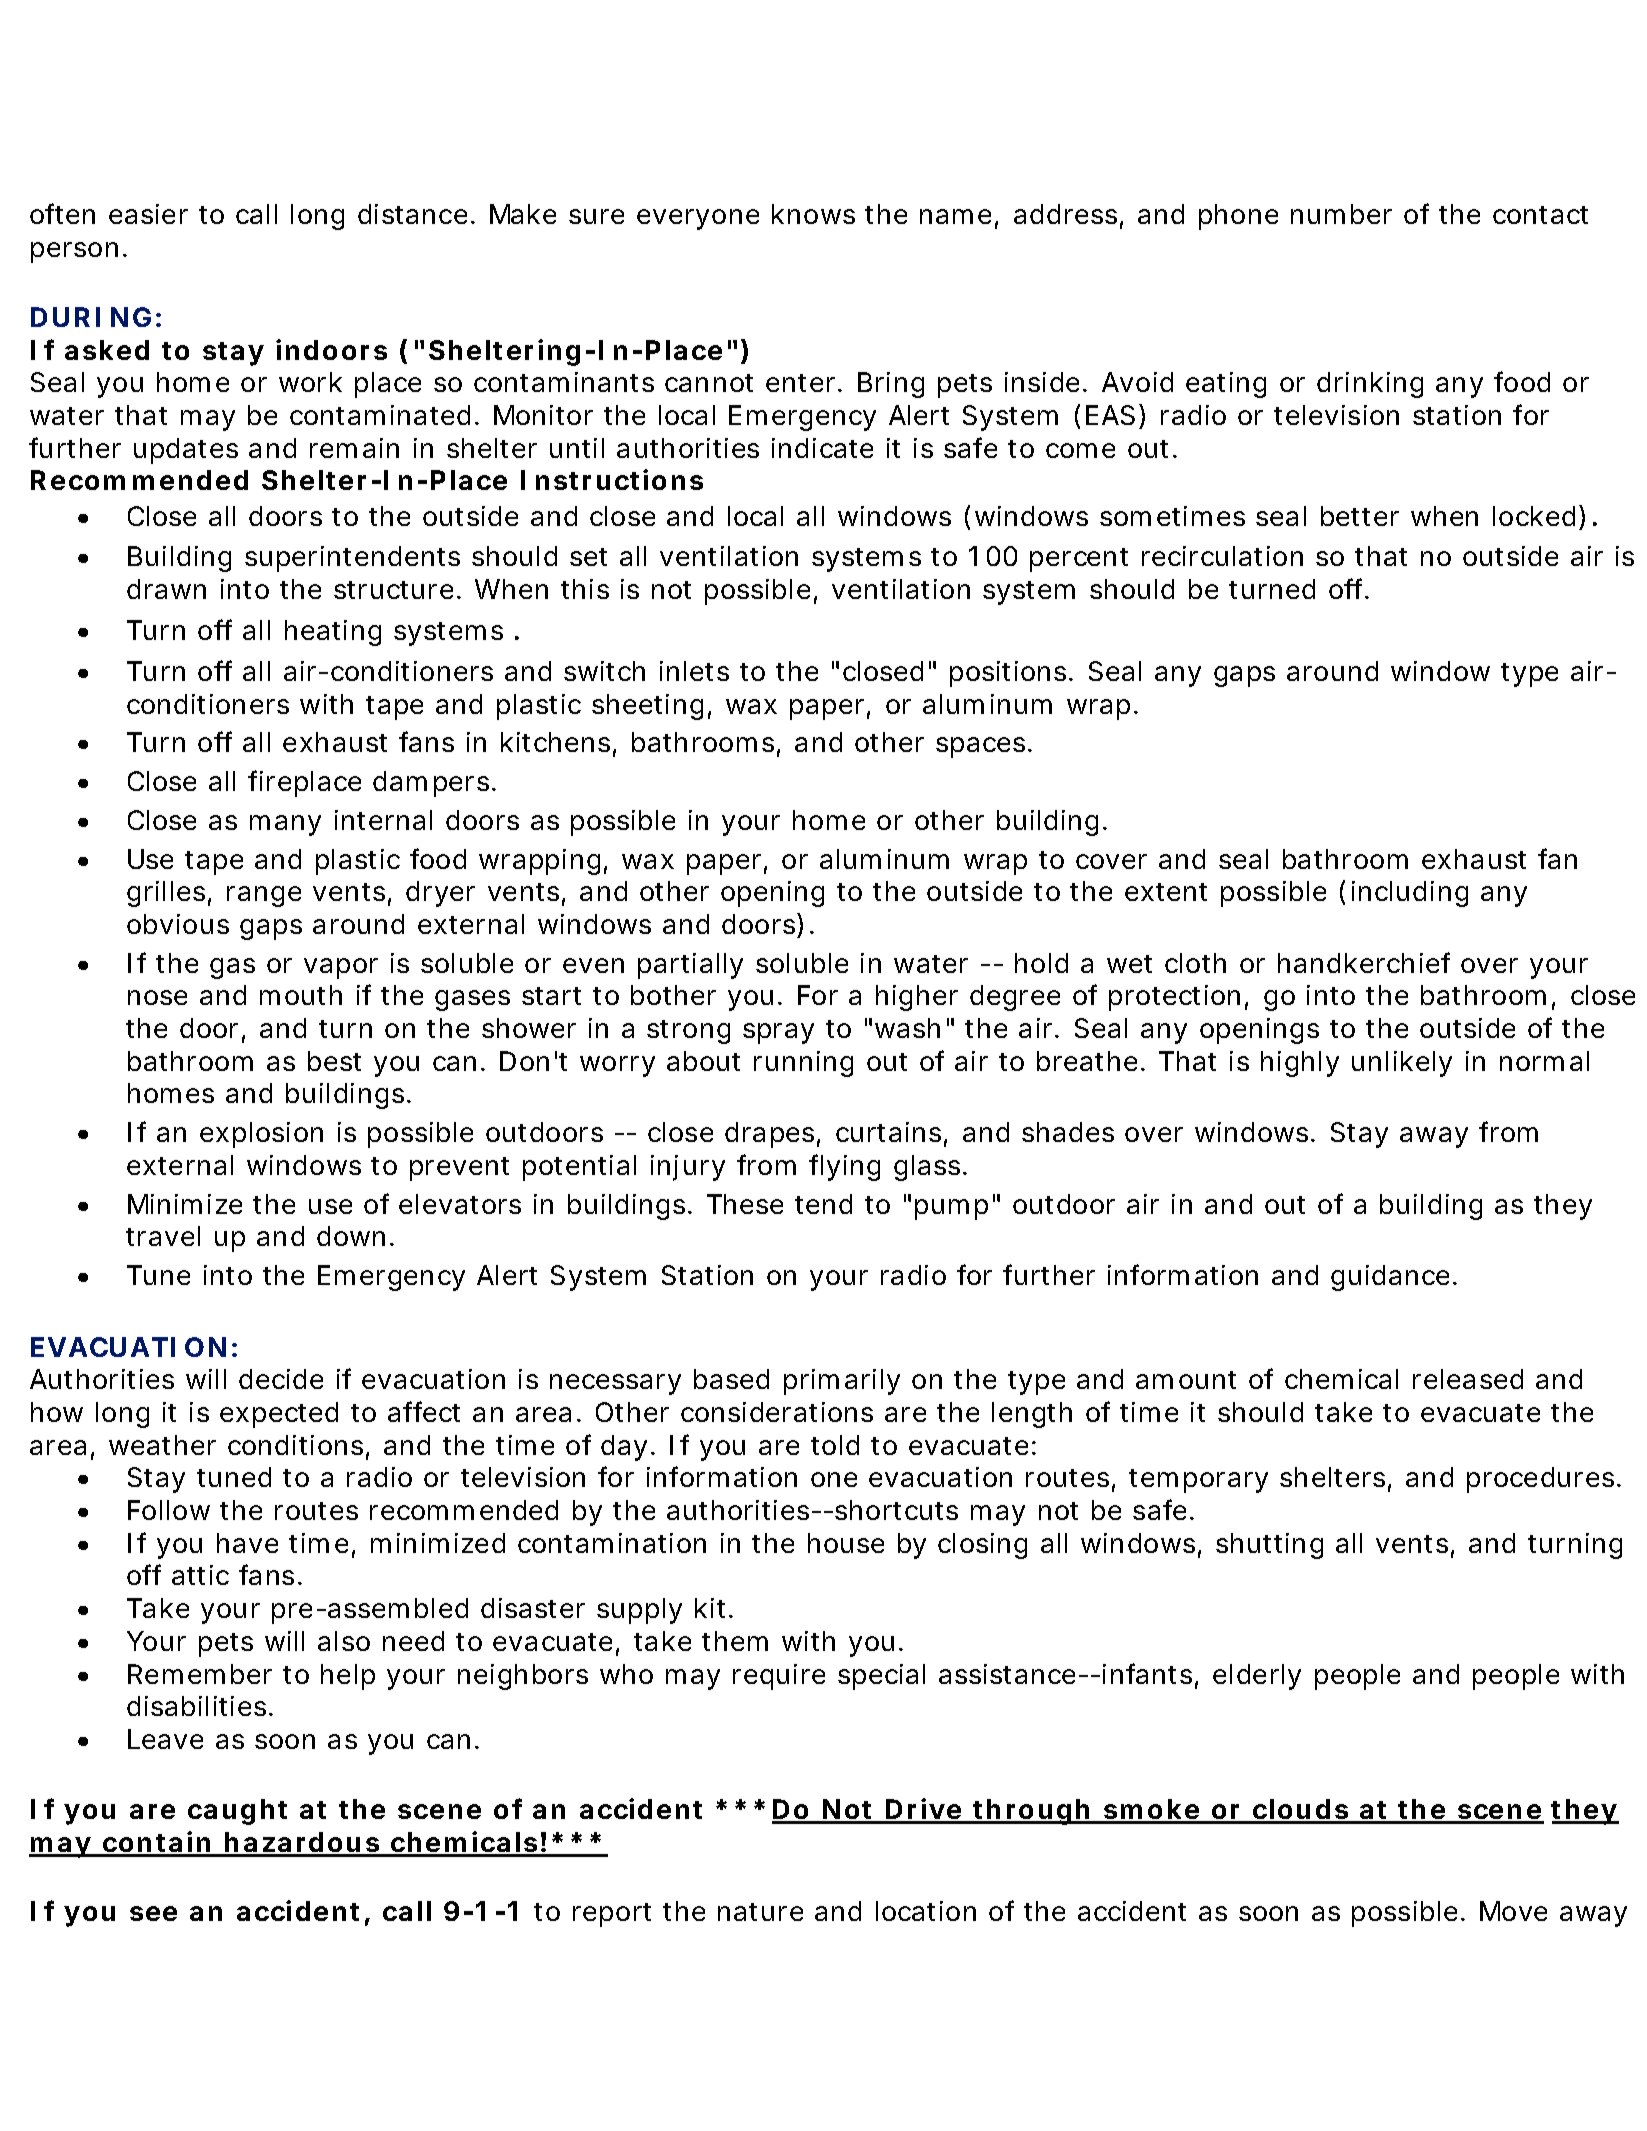 The height and width of the image is (2131, 1647). Describe the element at coordinates (813, 214) in the image. I see `knows` at that location.
